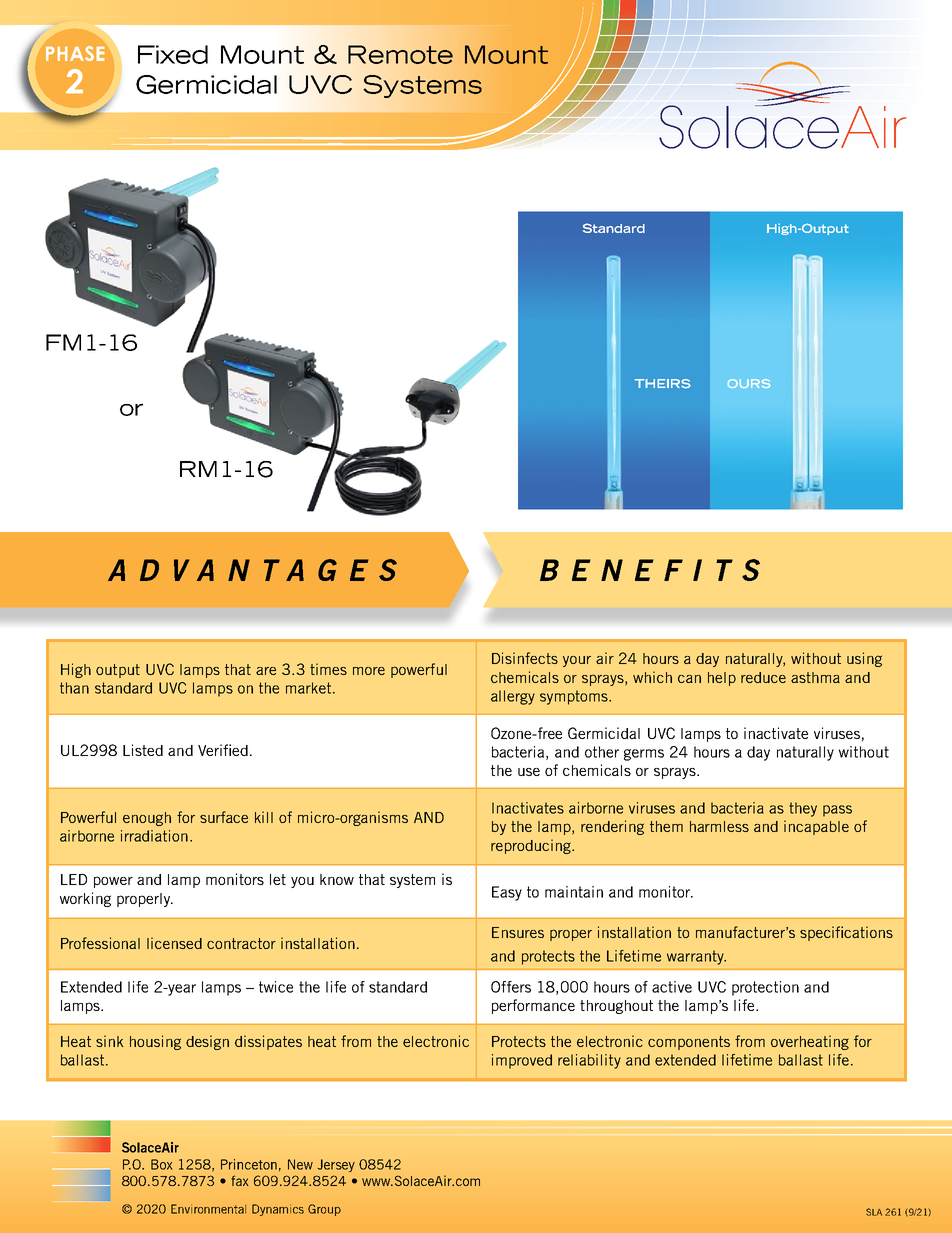 The width and height of the screenshot is (952, 1233). I want to click on allergy, so click(513, 697).
